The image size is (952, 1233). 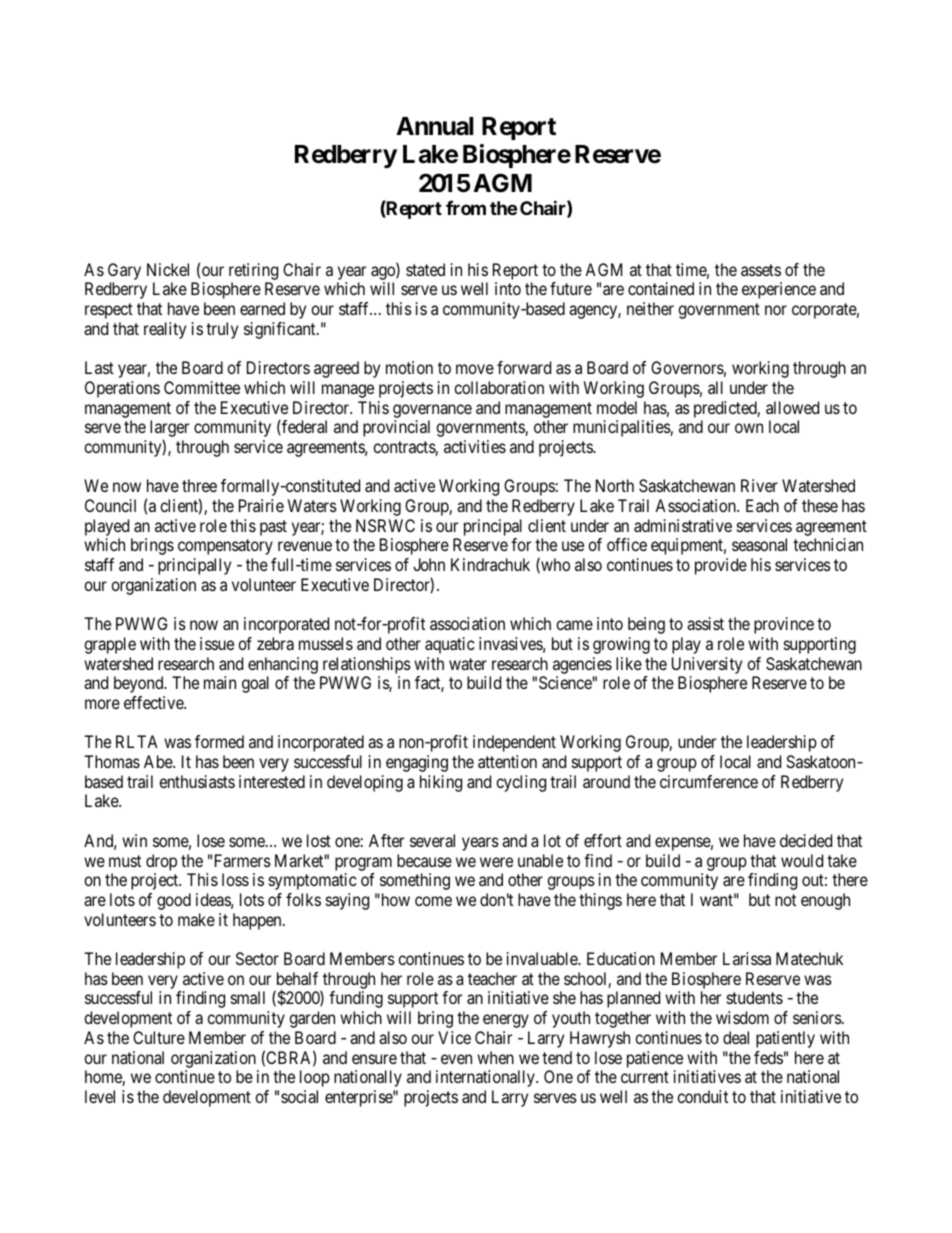 I want to click on province, so click(x=784, y=625).
